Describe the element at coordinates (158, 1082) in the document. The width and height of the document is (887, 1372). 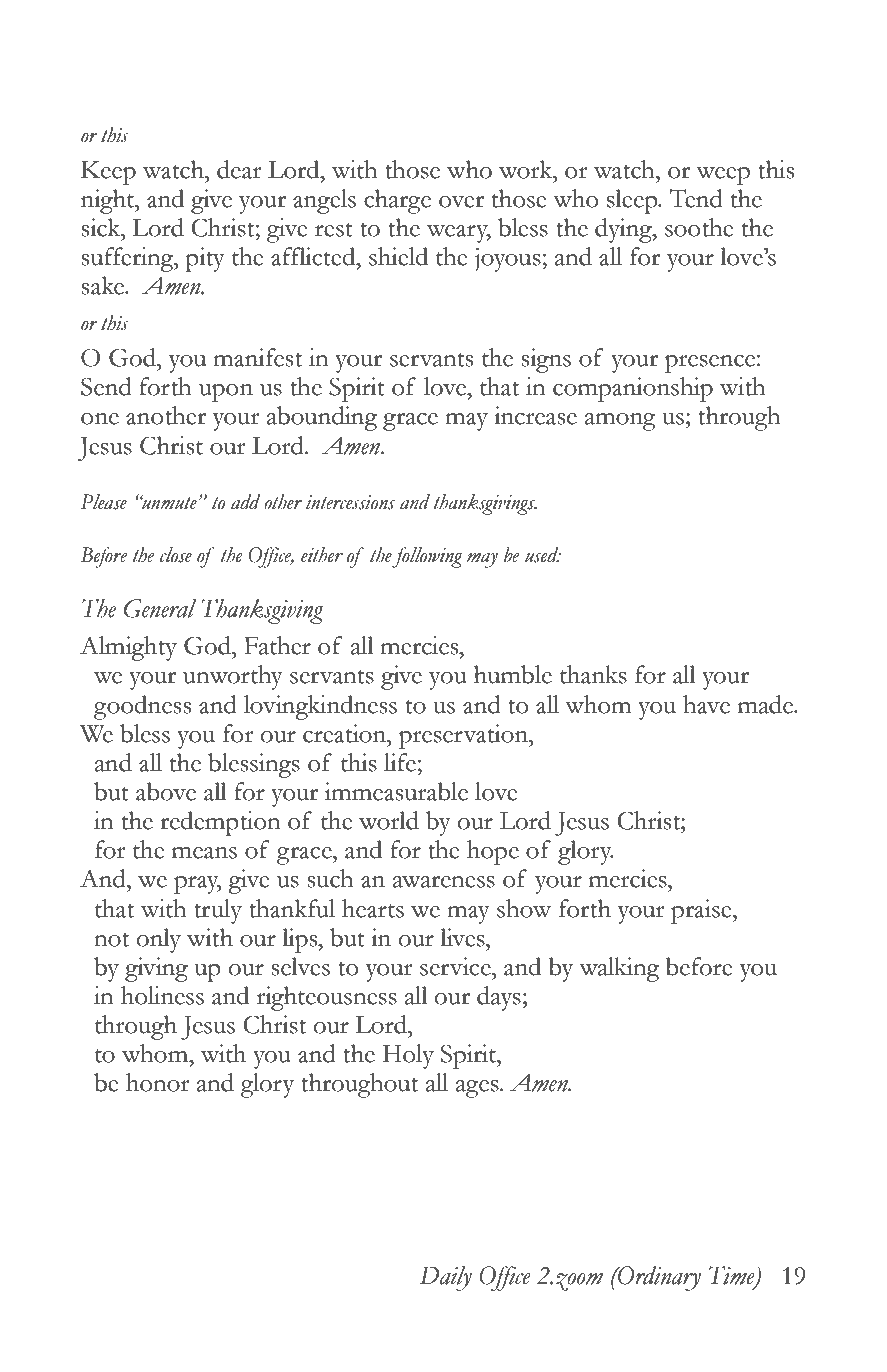
I see `honor` at that location.
